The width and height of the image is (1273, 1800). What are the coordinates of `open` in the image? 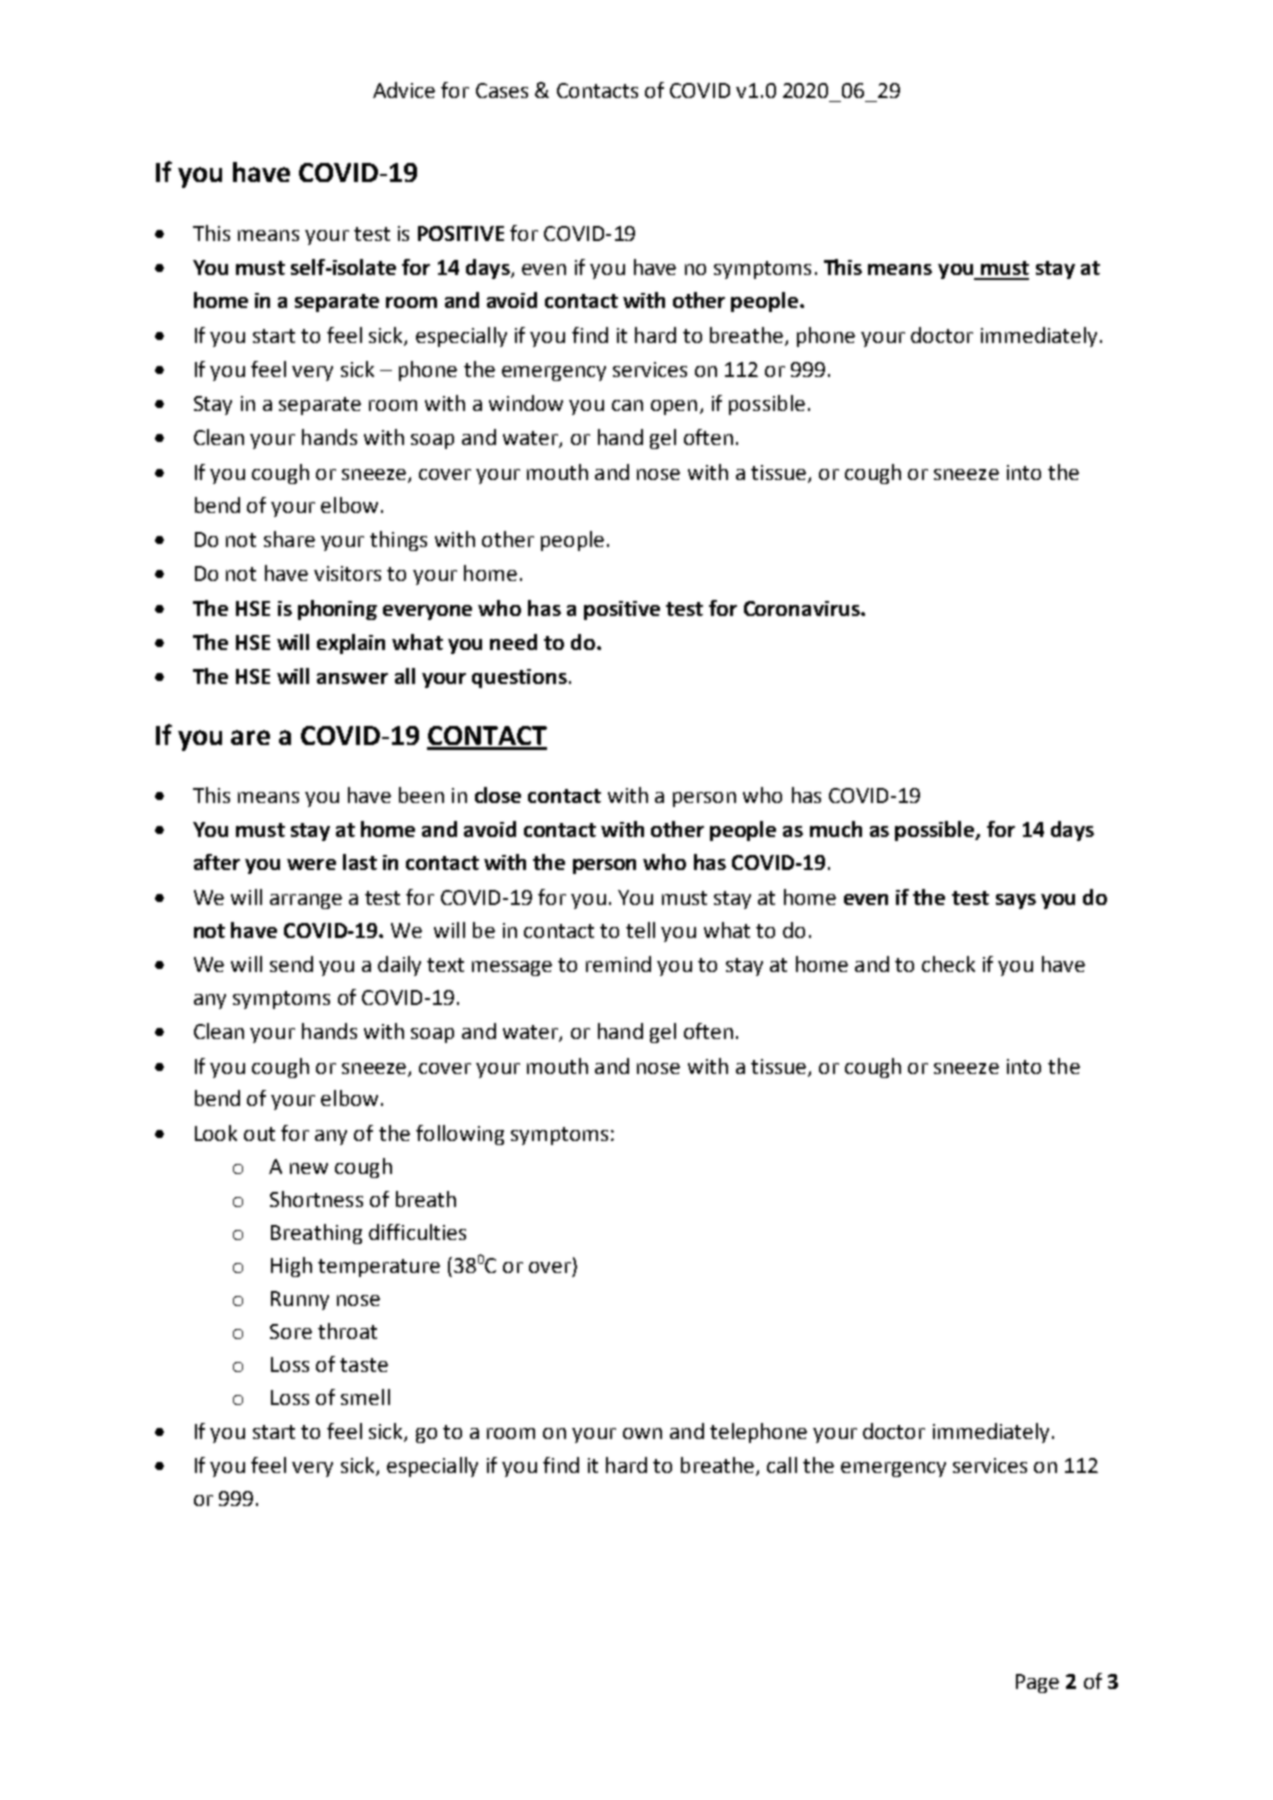 It's located at (674, 407).
